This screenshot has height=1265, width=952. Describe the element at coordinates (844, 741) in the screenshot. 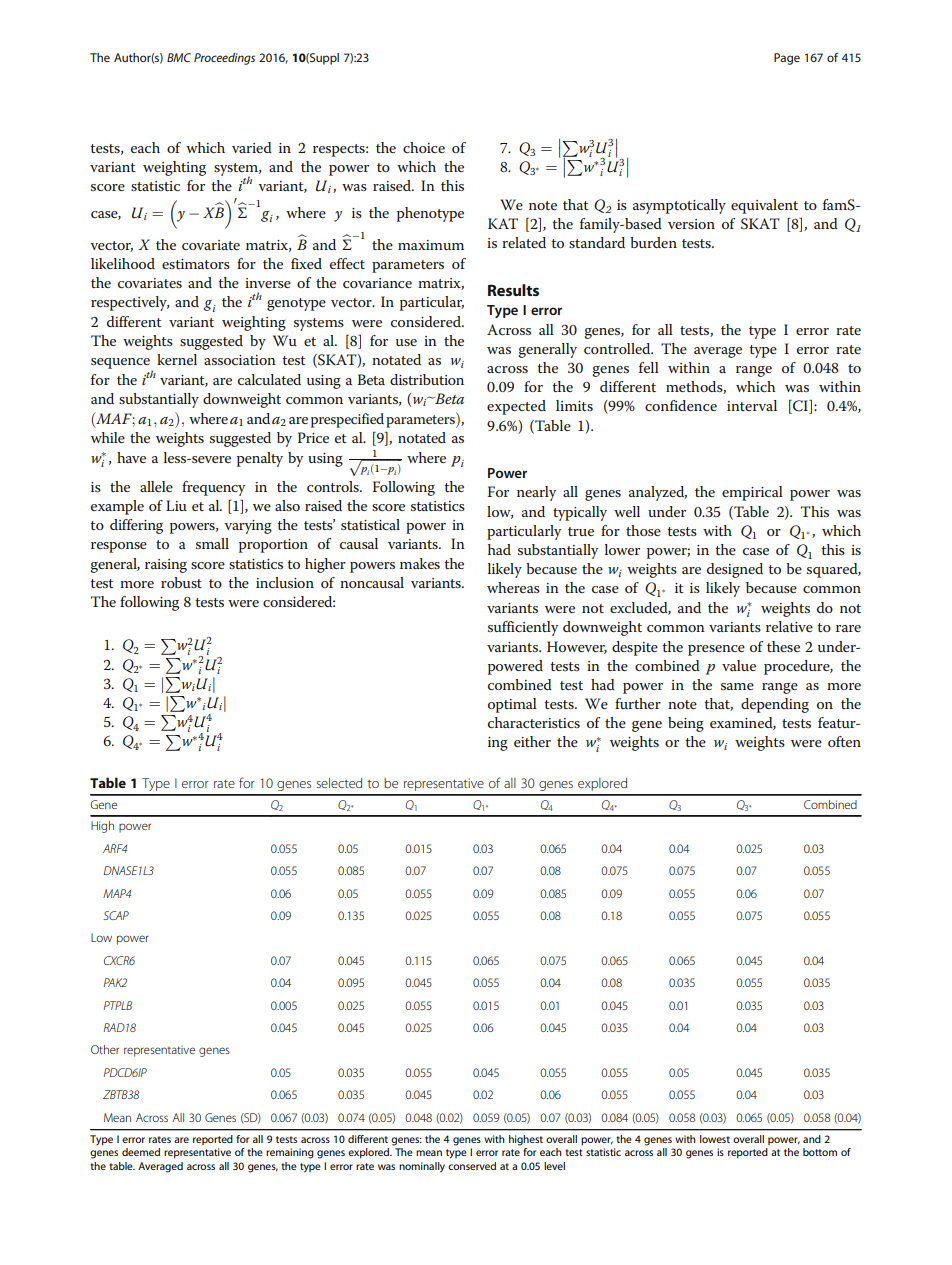

I see `often` at that location.
